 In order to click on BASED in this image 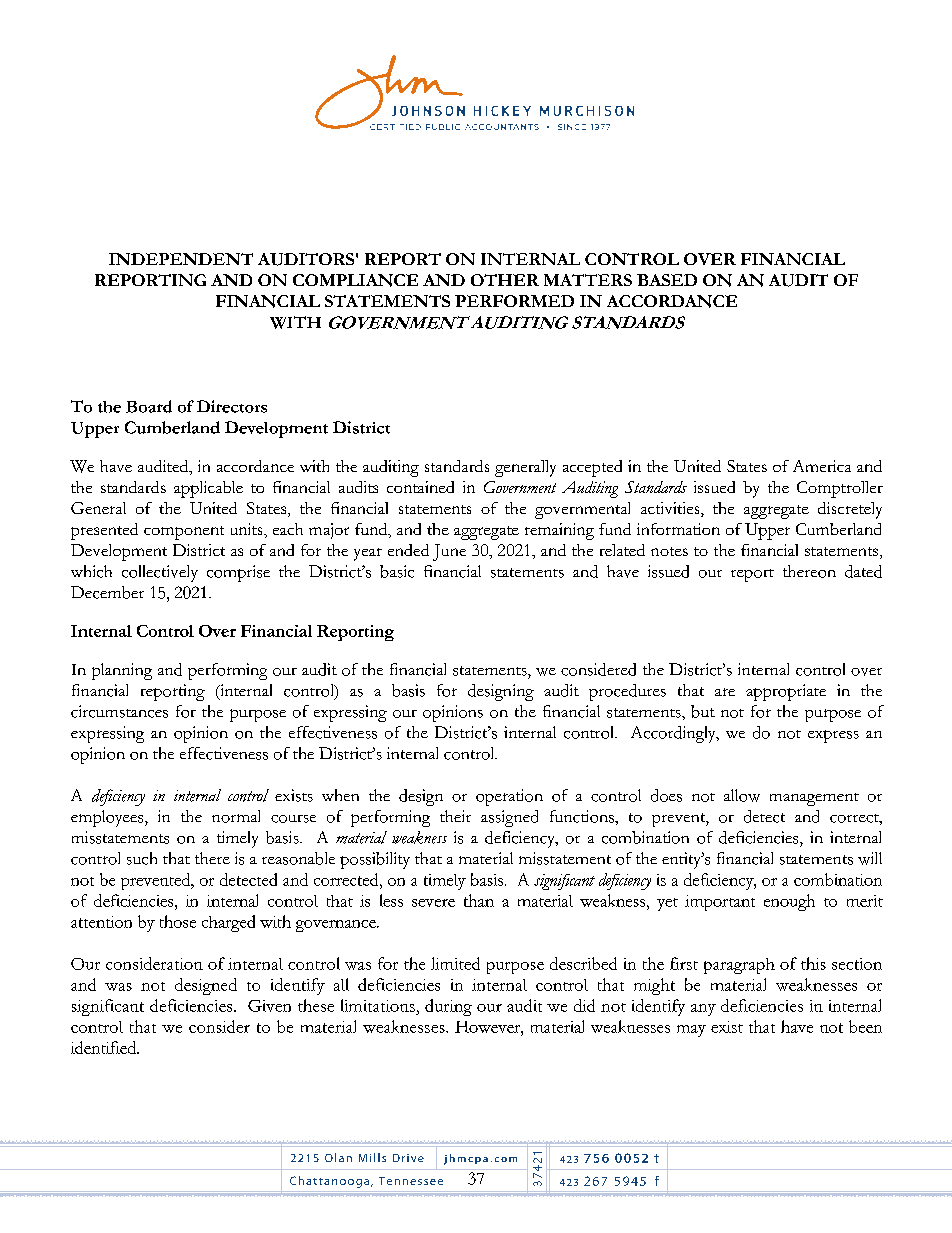, I will do `click(667, 280)`.
